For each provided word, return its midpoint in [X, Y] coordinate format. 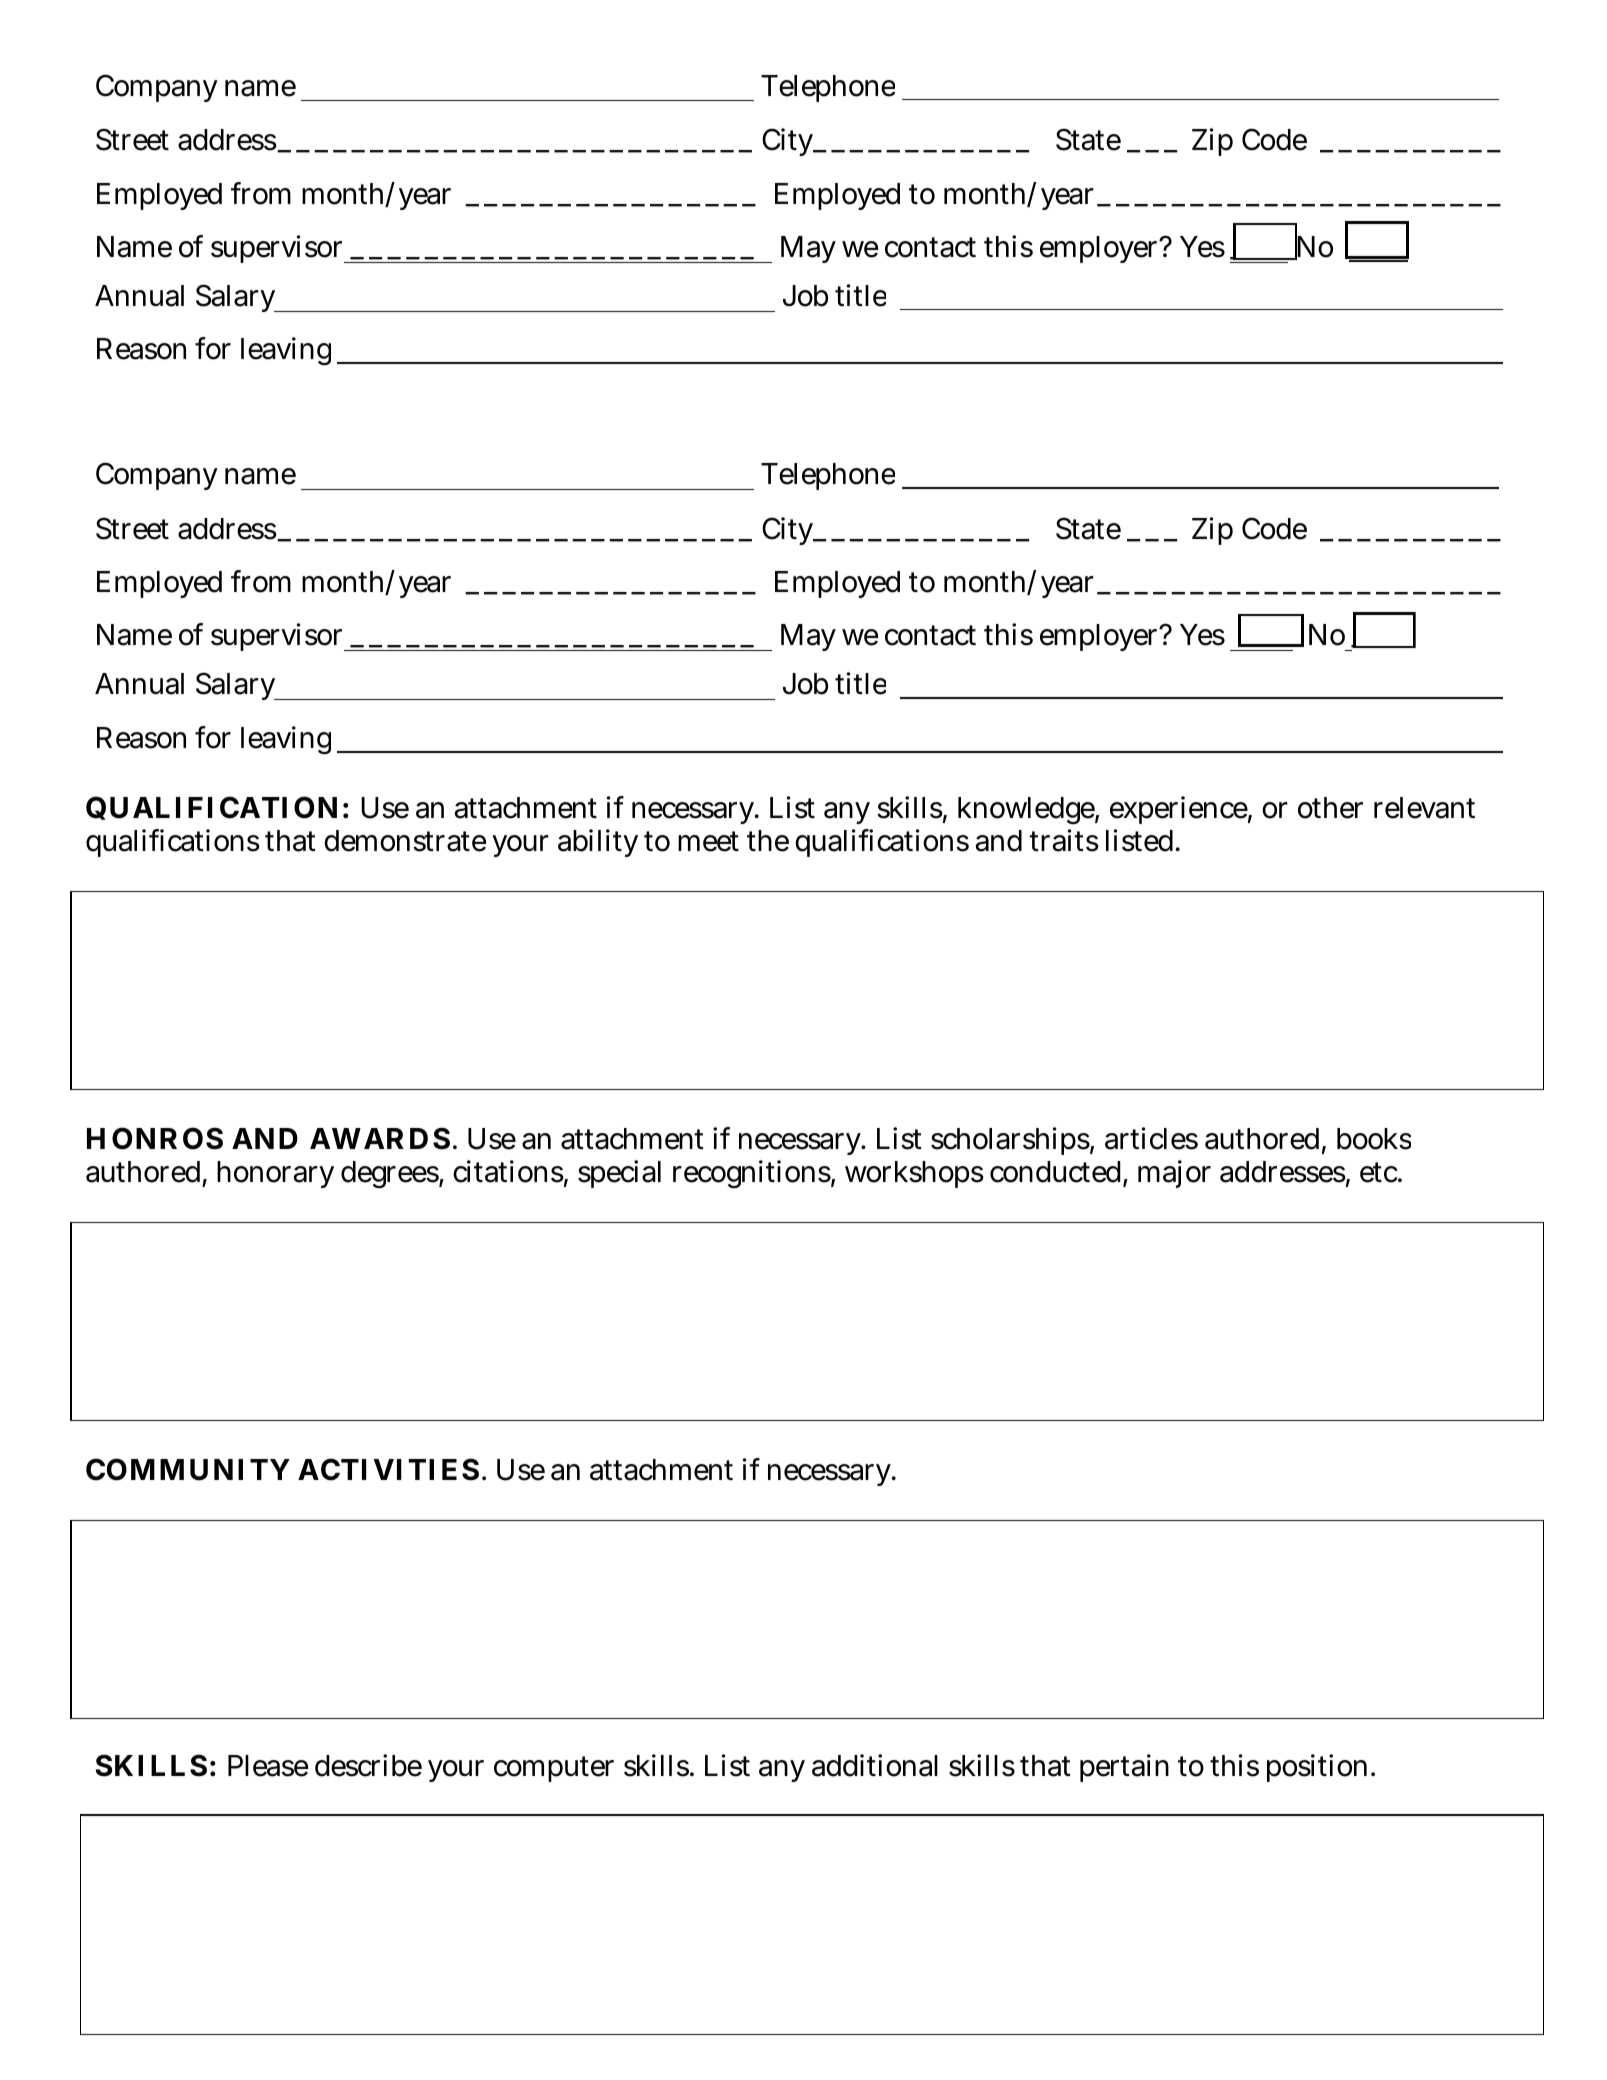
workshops [914, 1174]
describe [368, 1765]
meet [708, 841]
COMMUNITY [188, 1469]
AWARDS [380, 1138]
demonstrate [405, 841]
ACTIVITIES [388, 1469]
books [1374, 1139]
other [1330, 808]
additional [875, 1765]
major [1174, 1174]
